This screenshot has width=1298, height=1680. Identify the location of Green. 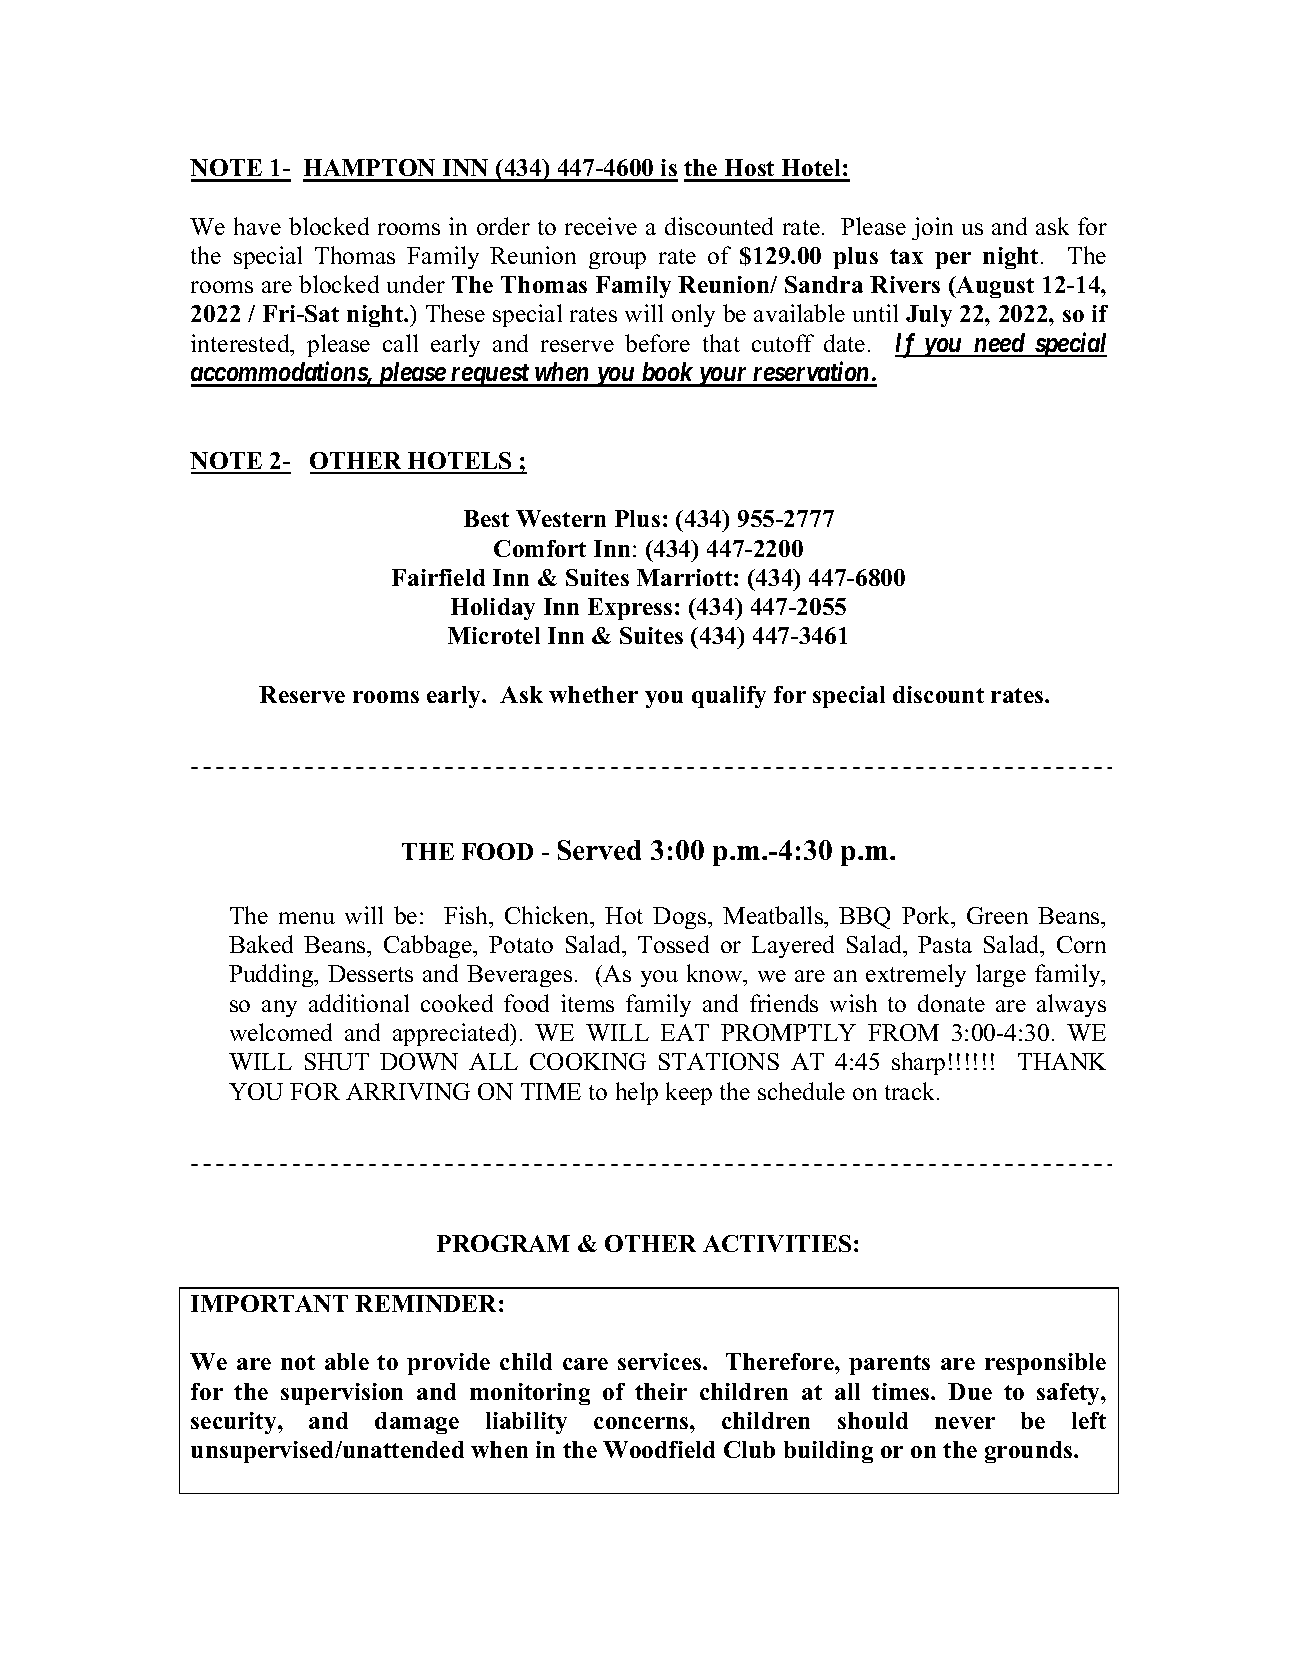
(997, 915).
